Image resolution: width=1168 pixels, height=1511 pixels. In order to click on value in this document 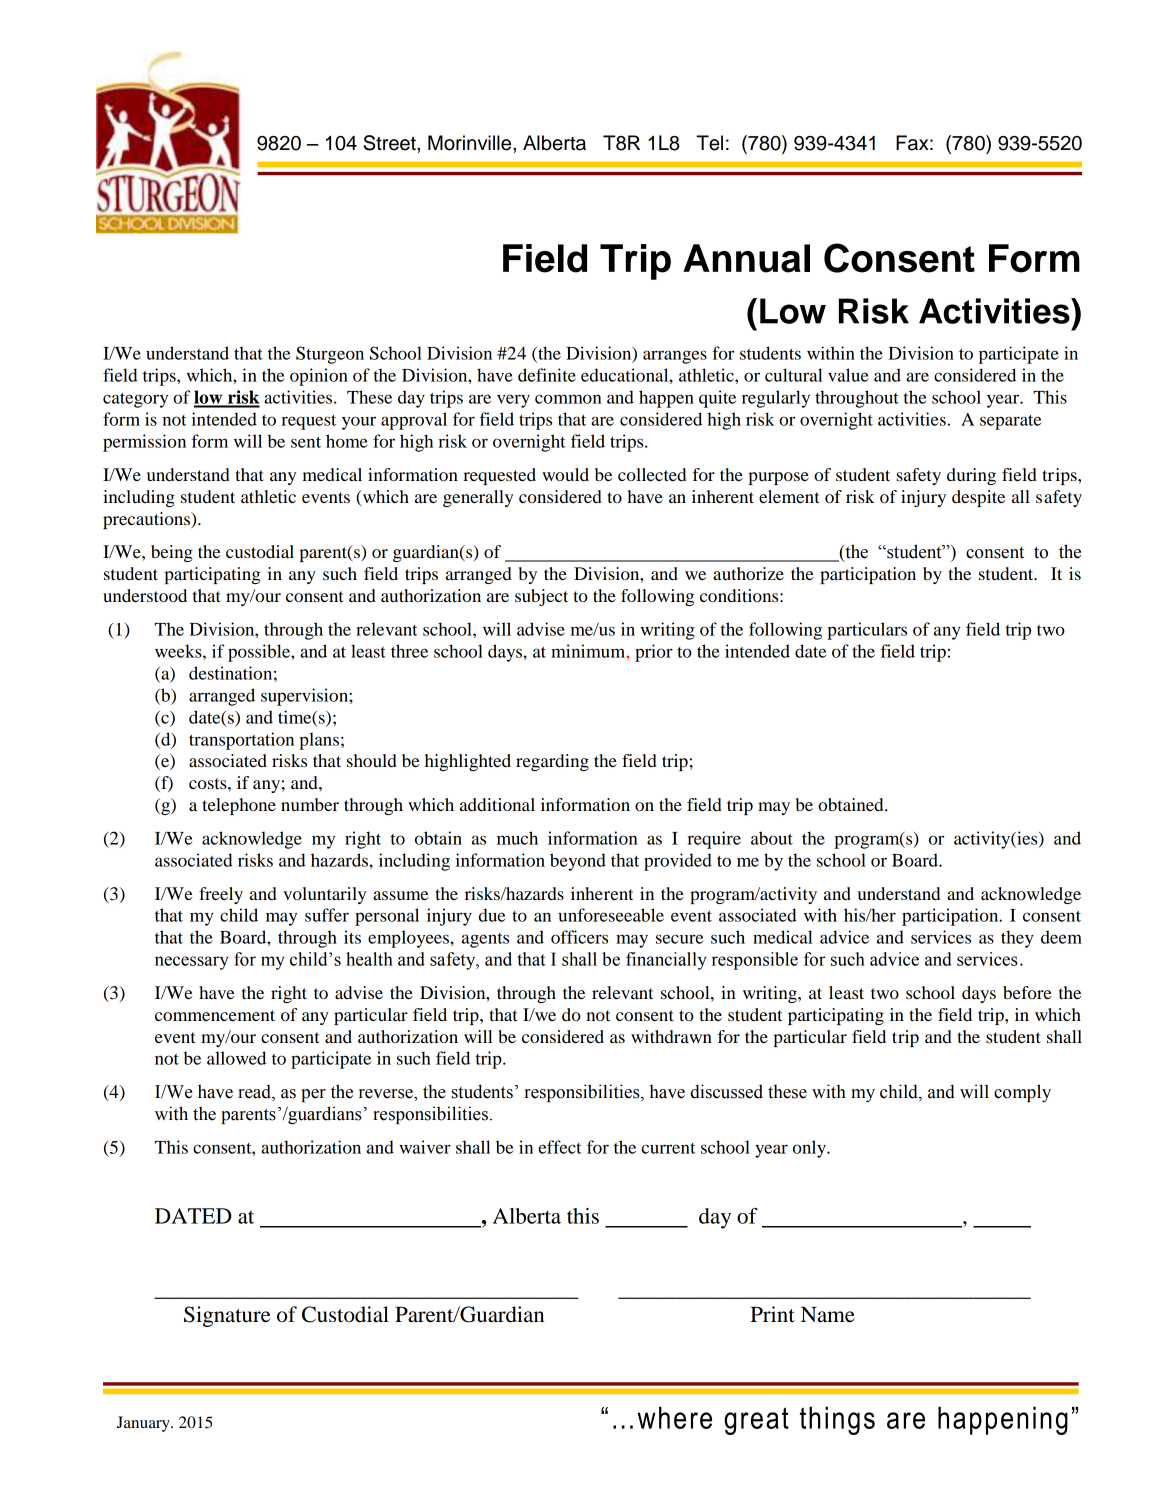, I will do `click(848, 375)`.
